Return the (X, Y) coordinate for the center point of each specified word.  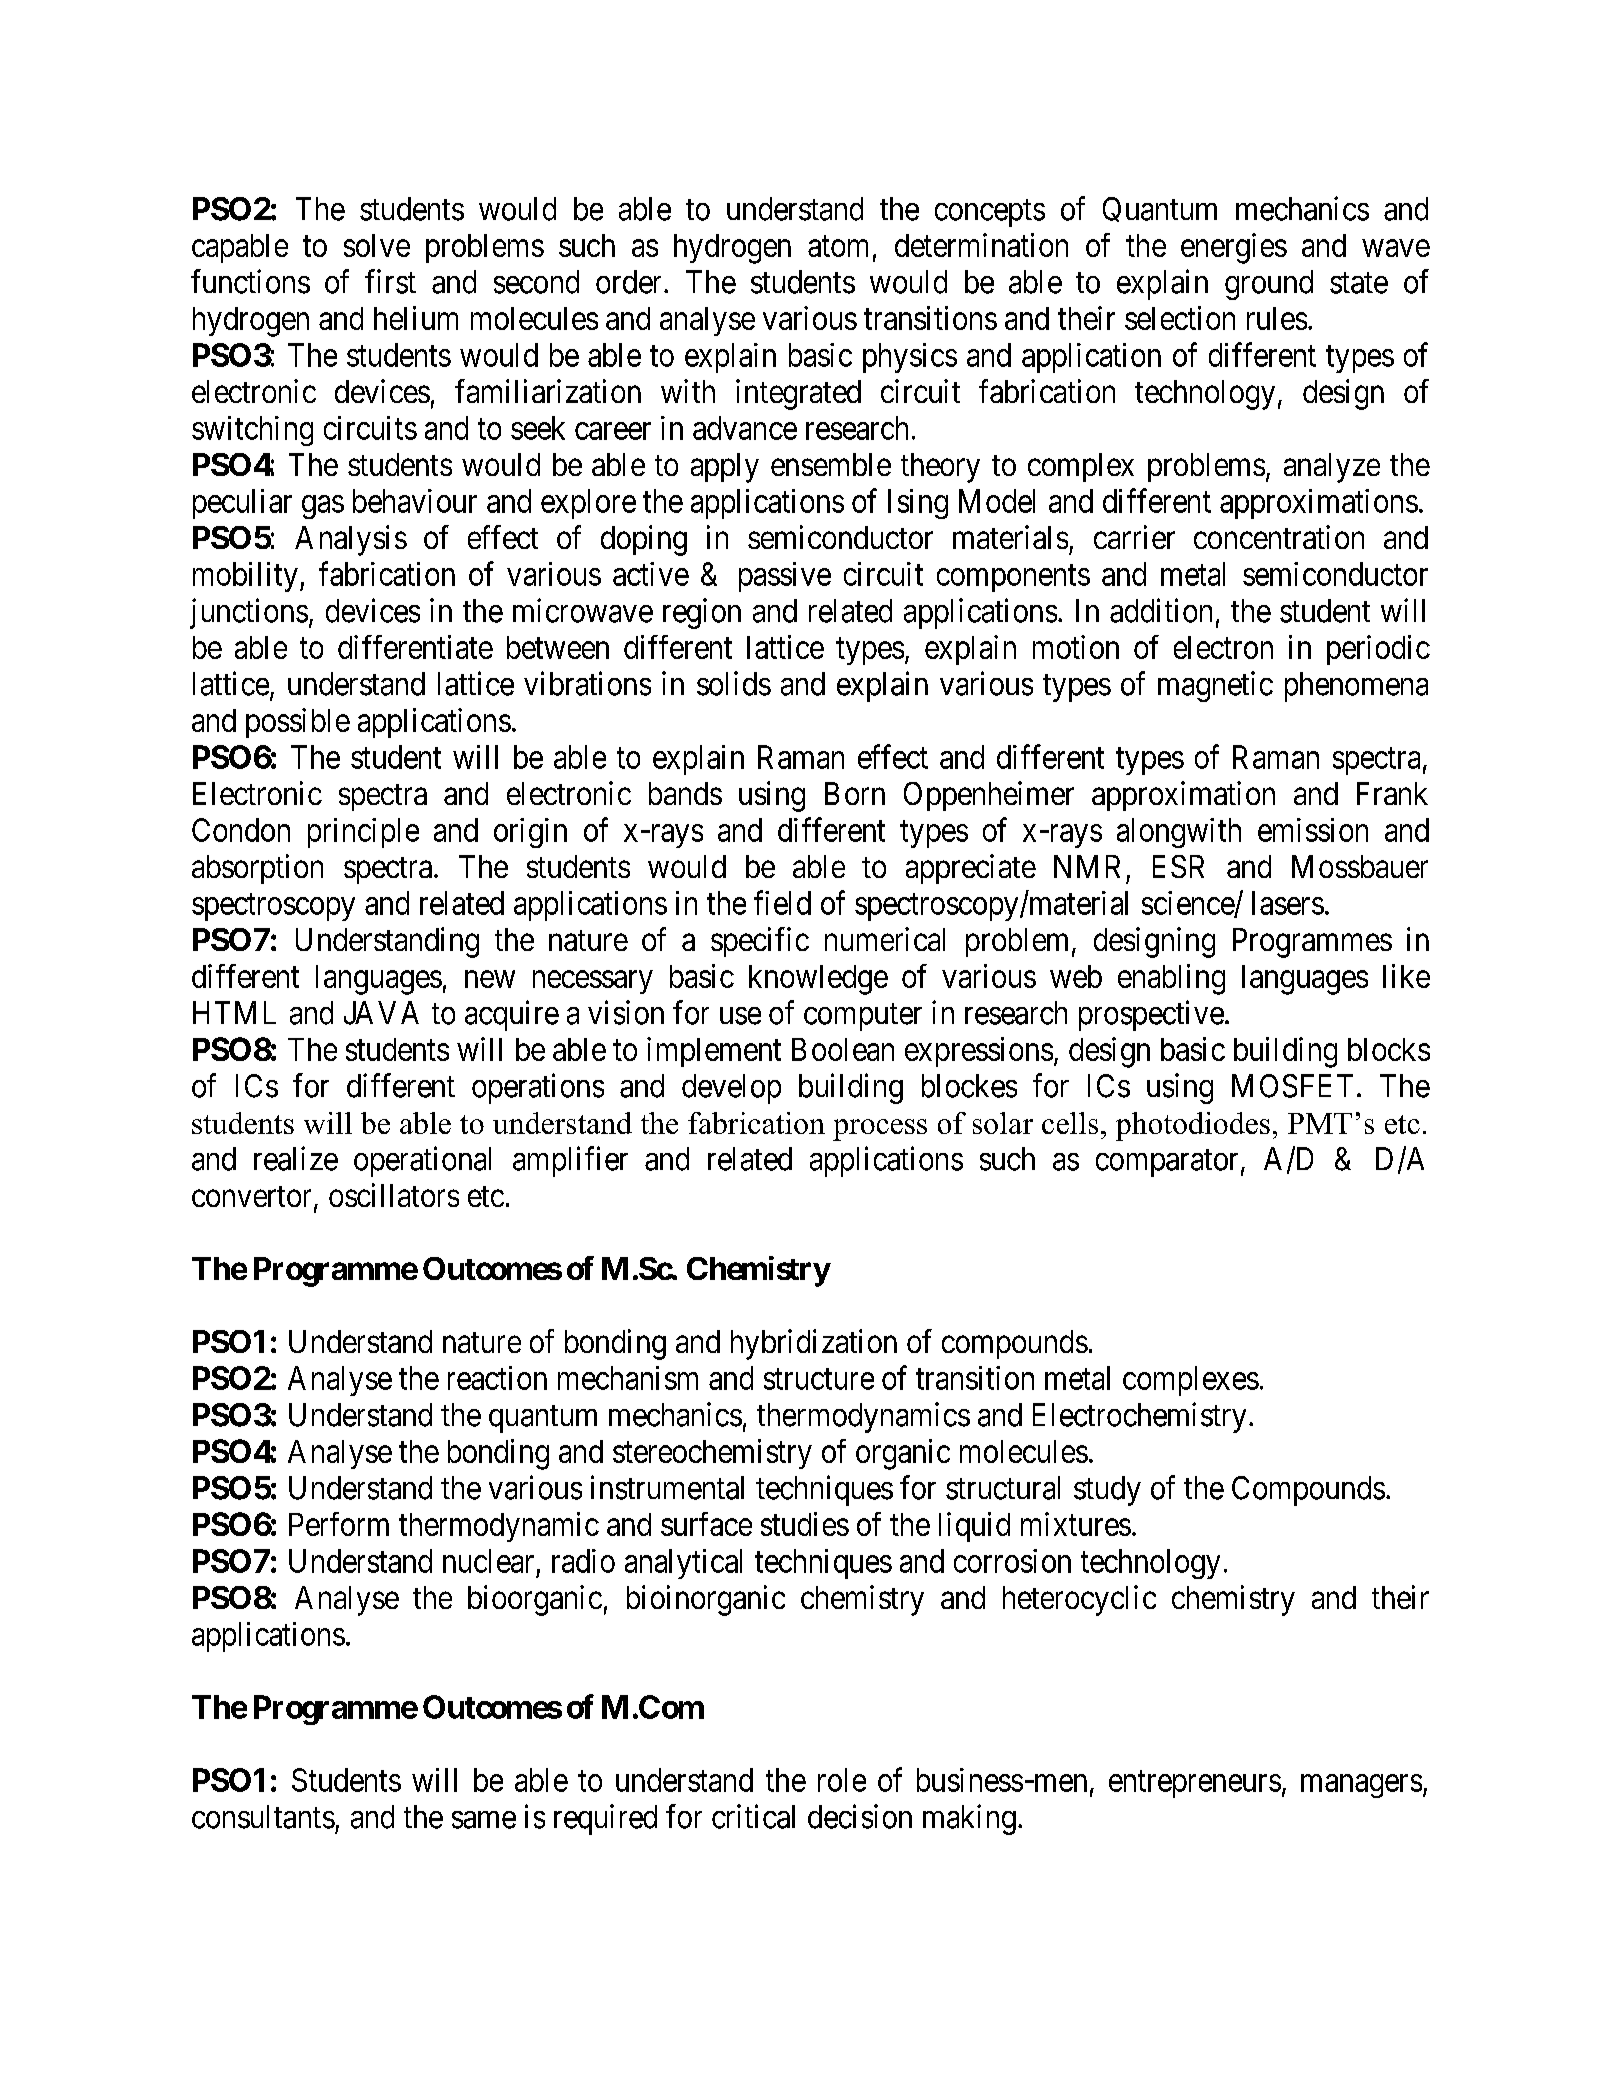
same (484, 1820)
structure (819, 1379)
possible (298, 723)
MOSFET (1292, 1086)
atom (838, 246)
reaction (497, 1378)
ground (1269, 285)
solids (734, 683)
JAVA (381, 1013)
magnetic (1215, 686)
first (390, 281)
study (1107, 1491)
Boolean (843, 1049)
